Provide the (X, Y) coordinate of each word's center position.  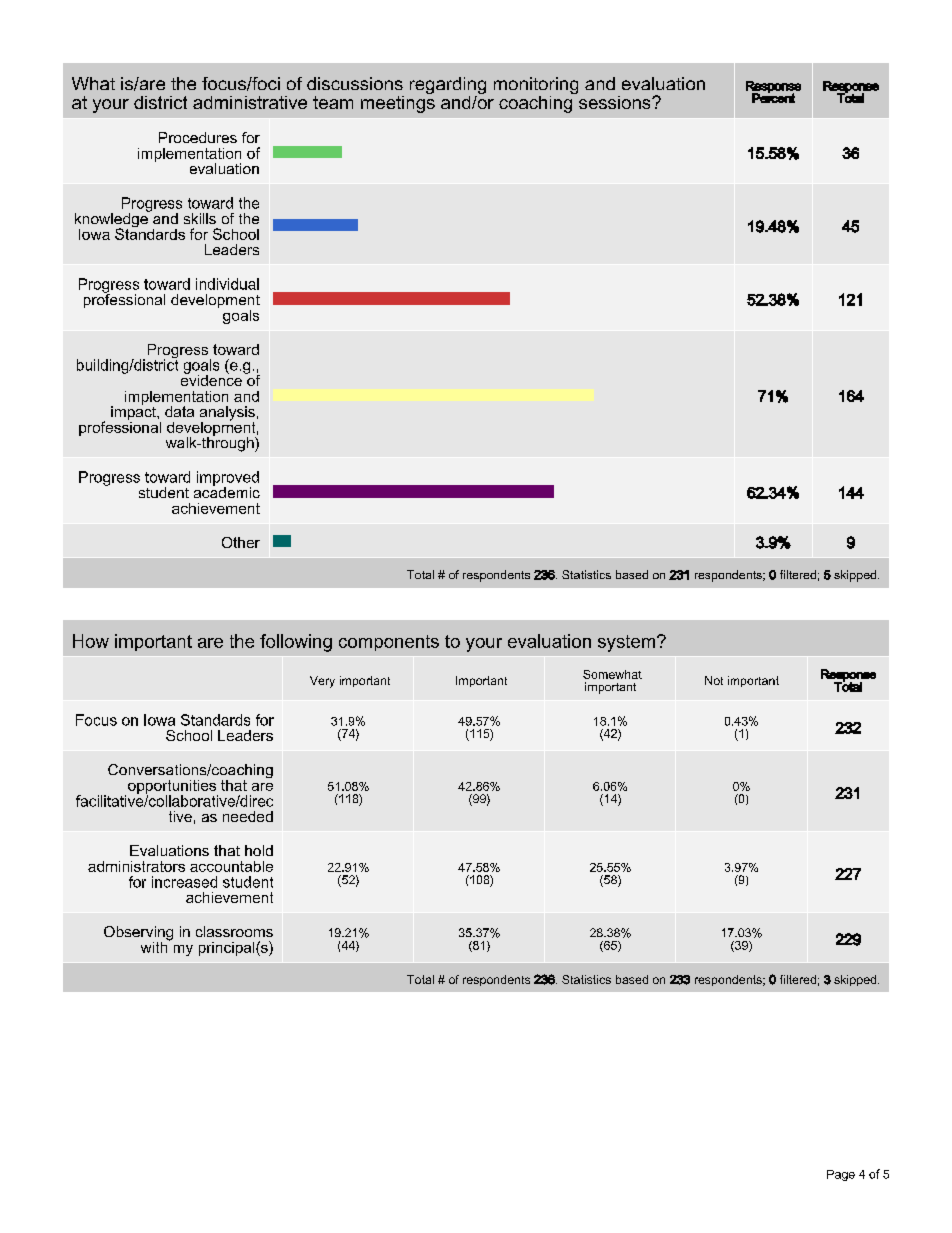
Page (841, 1175)
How (91, 641)
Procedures (198, 137)
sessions (616, 102)
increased (184, 882)
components (389, 643)
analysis (227, 414)
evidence (211, 379)
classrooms (234, 931)
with (155, 946)
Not (714, 680)
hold (259, 850)
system (628, 643)
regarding (448, 87)
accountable (231, 866)
